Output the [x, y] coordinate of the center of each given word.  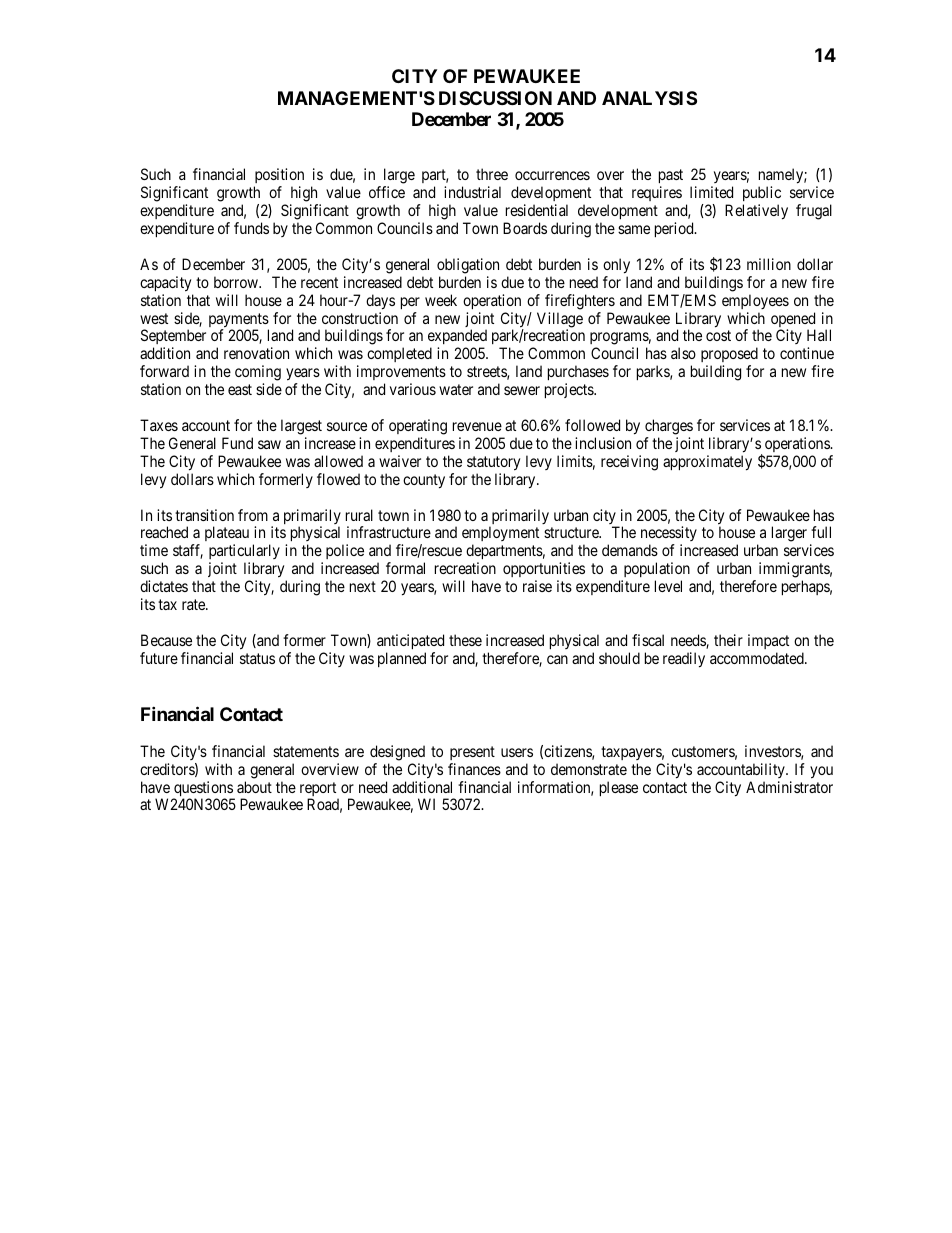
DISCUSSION [495, 98]
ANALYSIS [649, 98]
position [279, 177]
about [254, 787]
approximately [707, 463]
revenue [477, 426]
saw [269, 444]
